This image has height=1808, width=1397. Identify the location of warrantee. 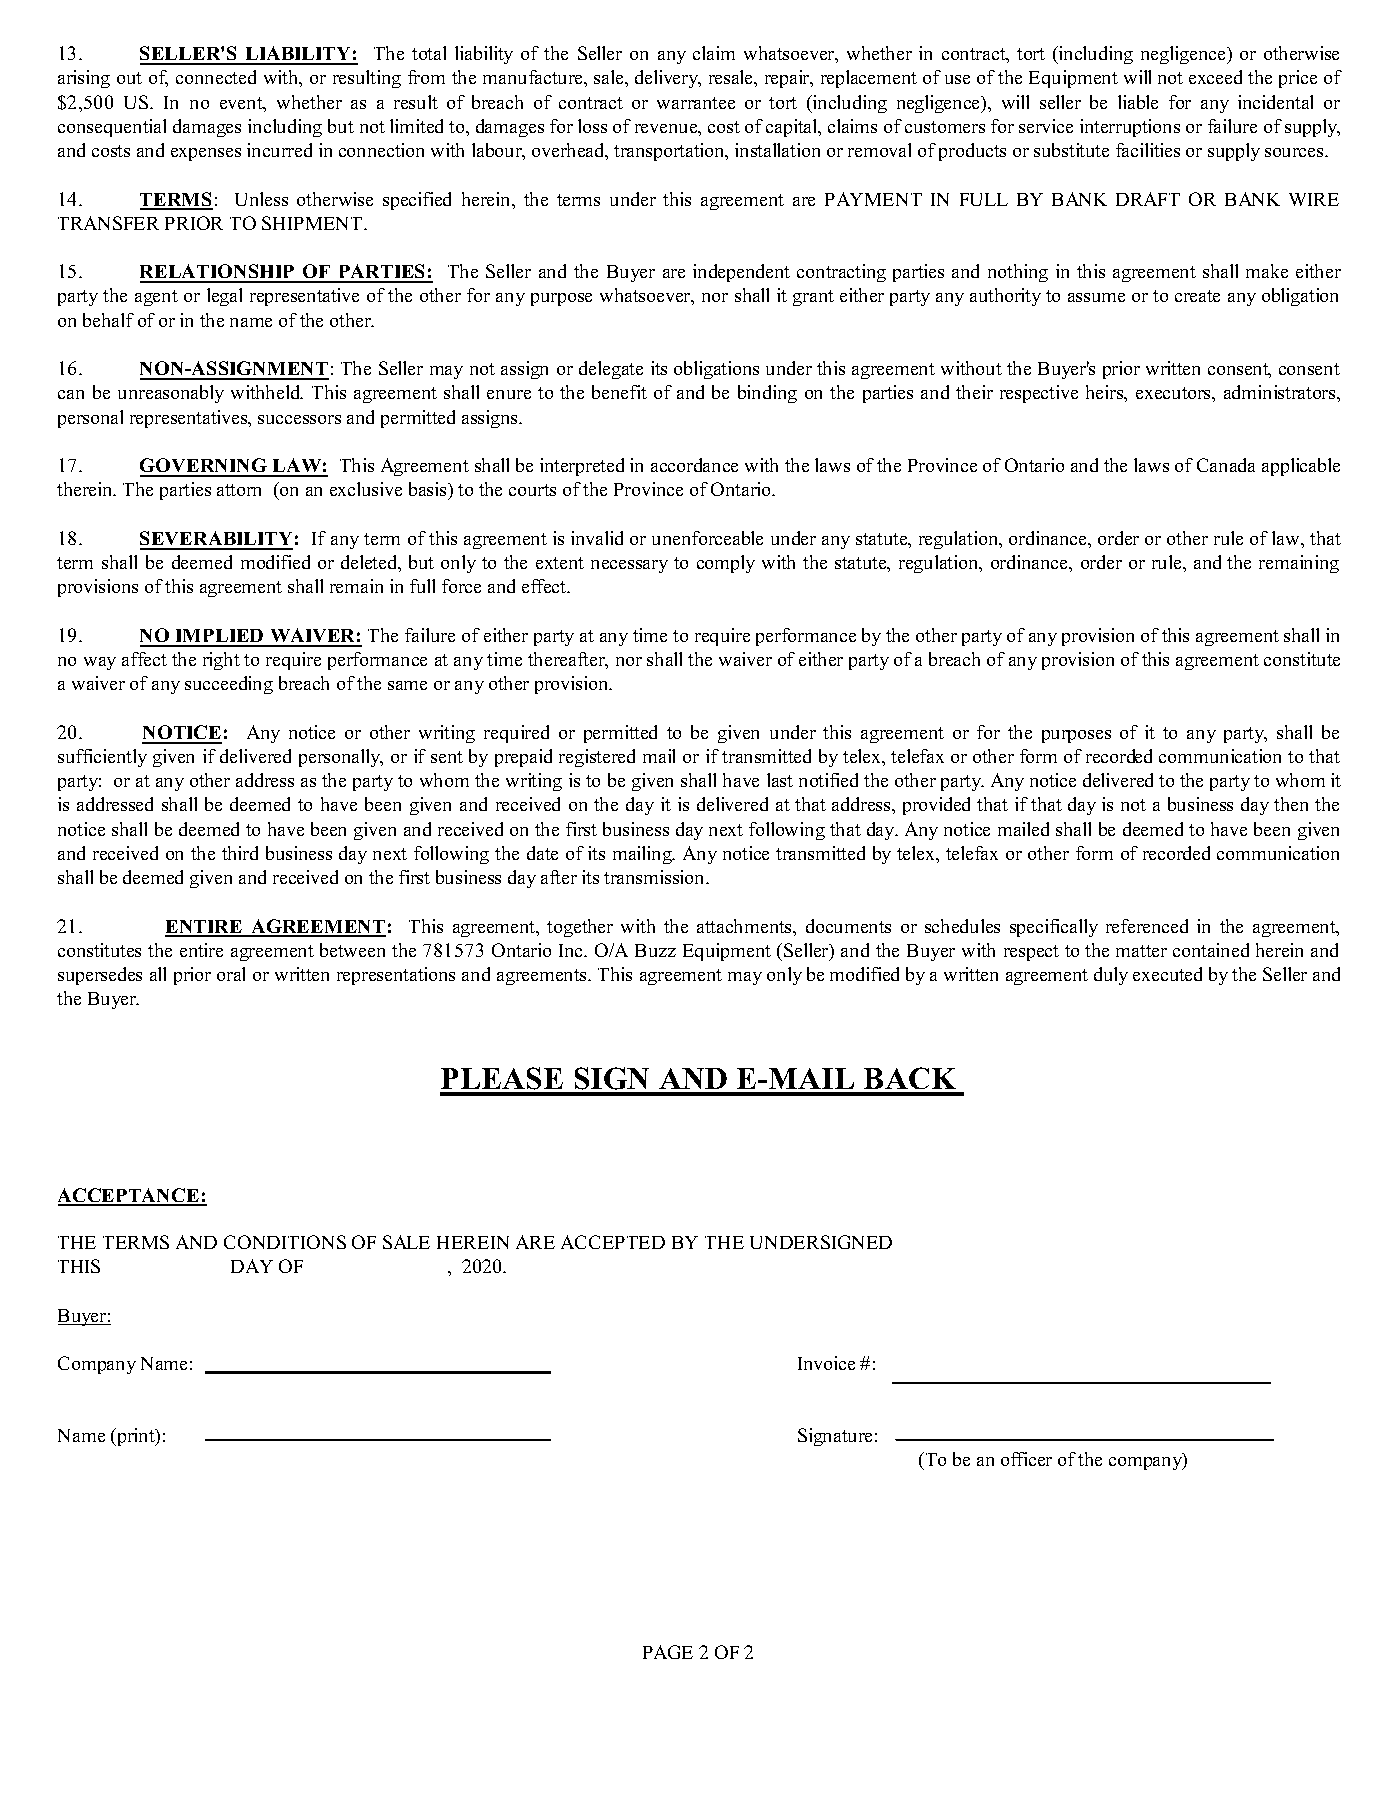
(696, 103).
